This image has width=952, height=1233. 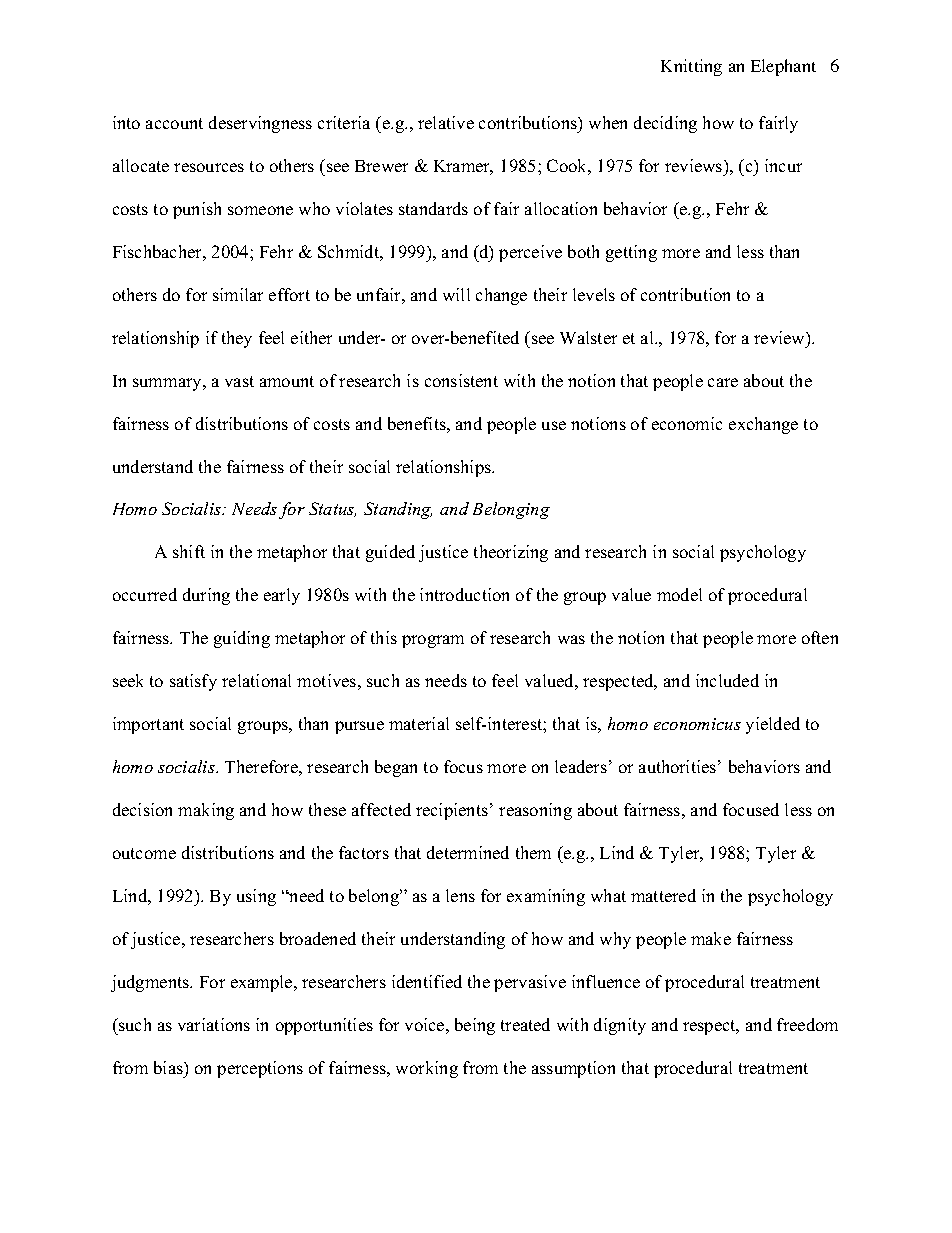 I want to click on vast, so click(x=239, y=381).
